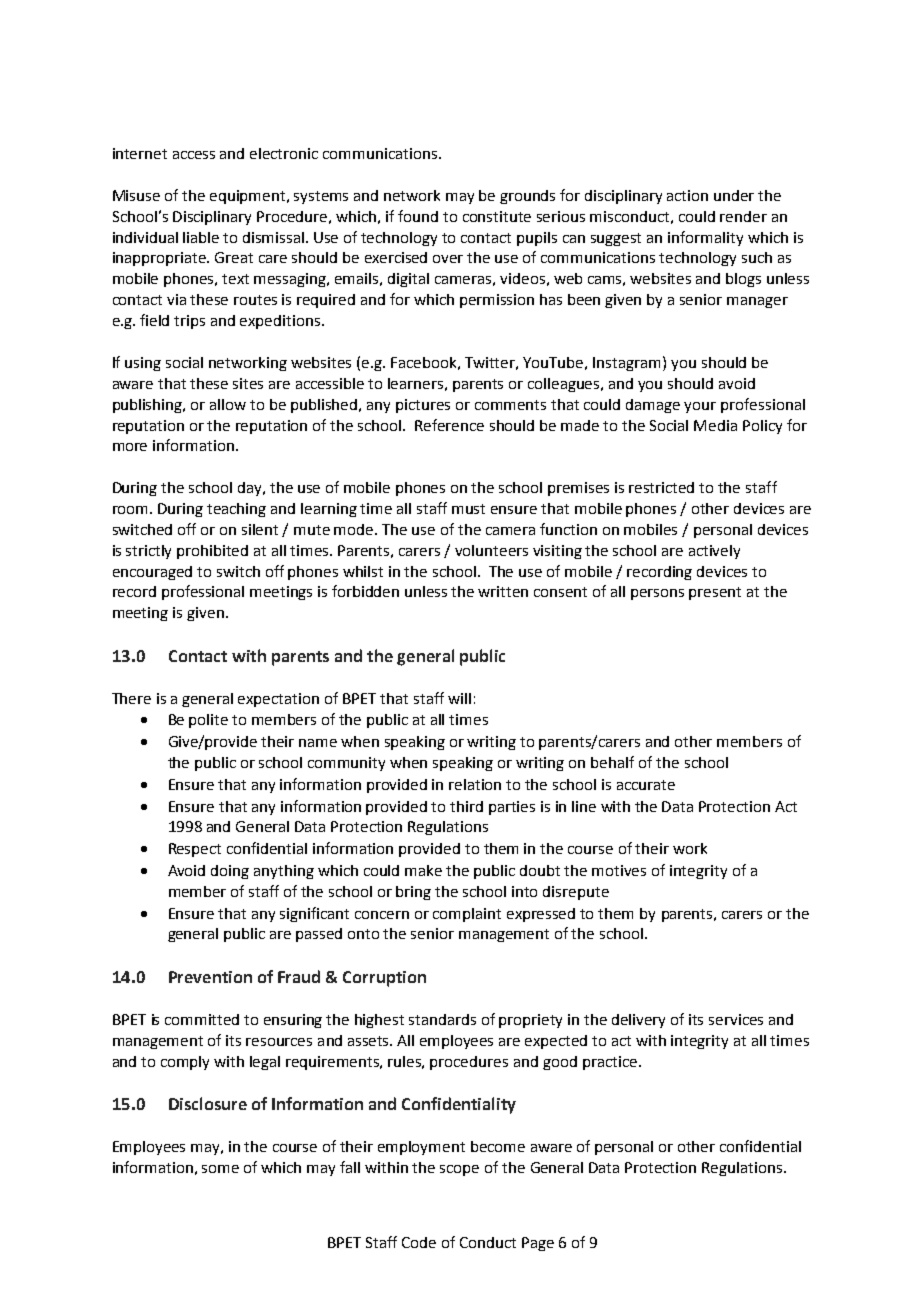 This screenshot has height=1308, width=924. I want to click on will, so click(459, 698).
